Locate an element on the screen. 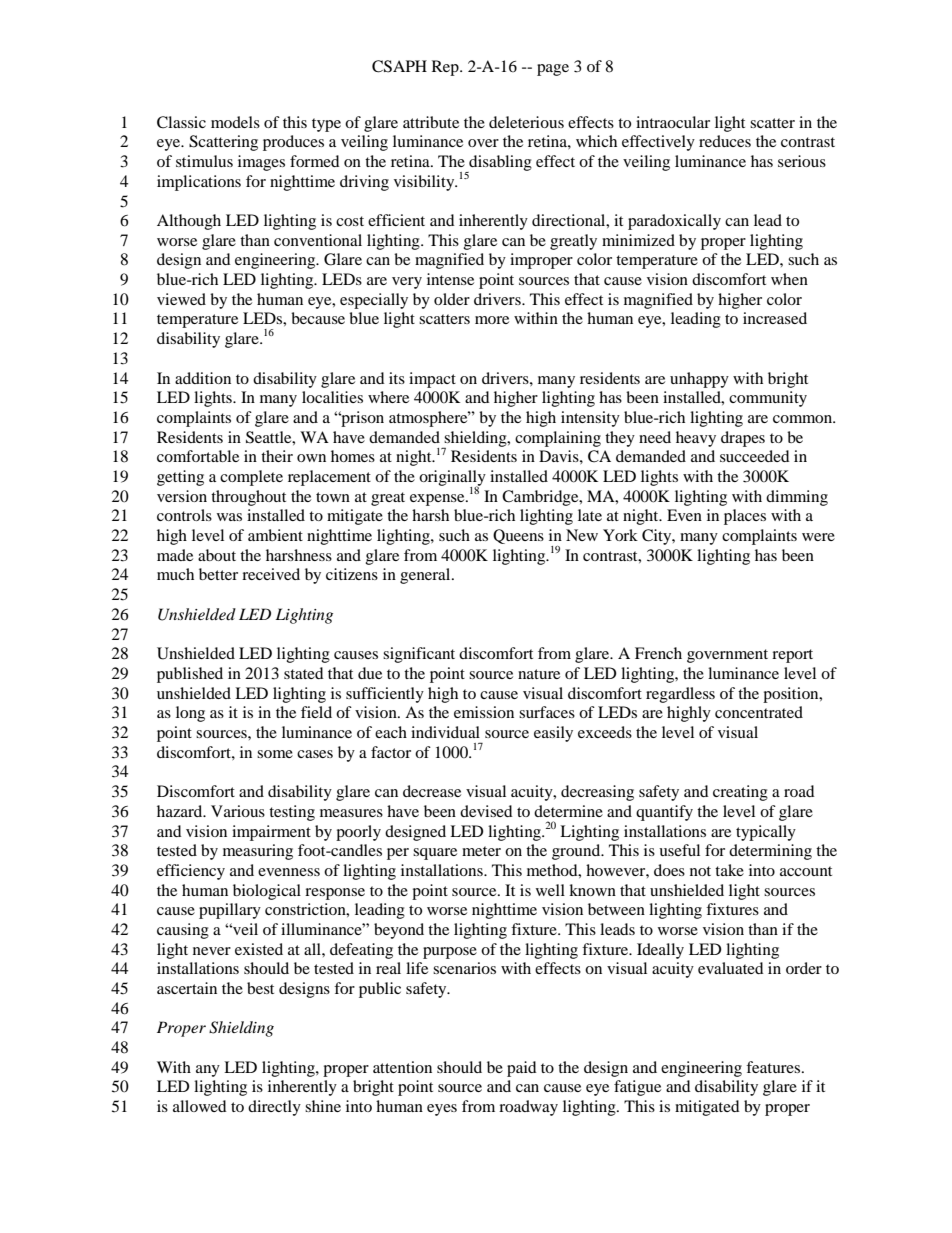 This screenshot has width=952, height=1233. directly is located at coordinates (274, 1108).
